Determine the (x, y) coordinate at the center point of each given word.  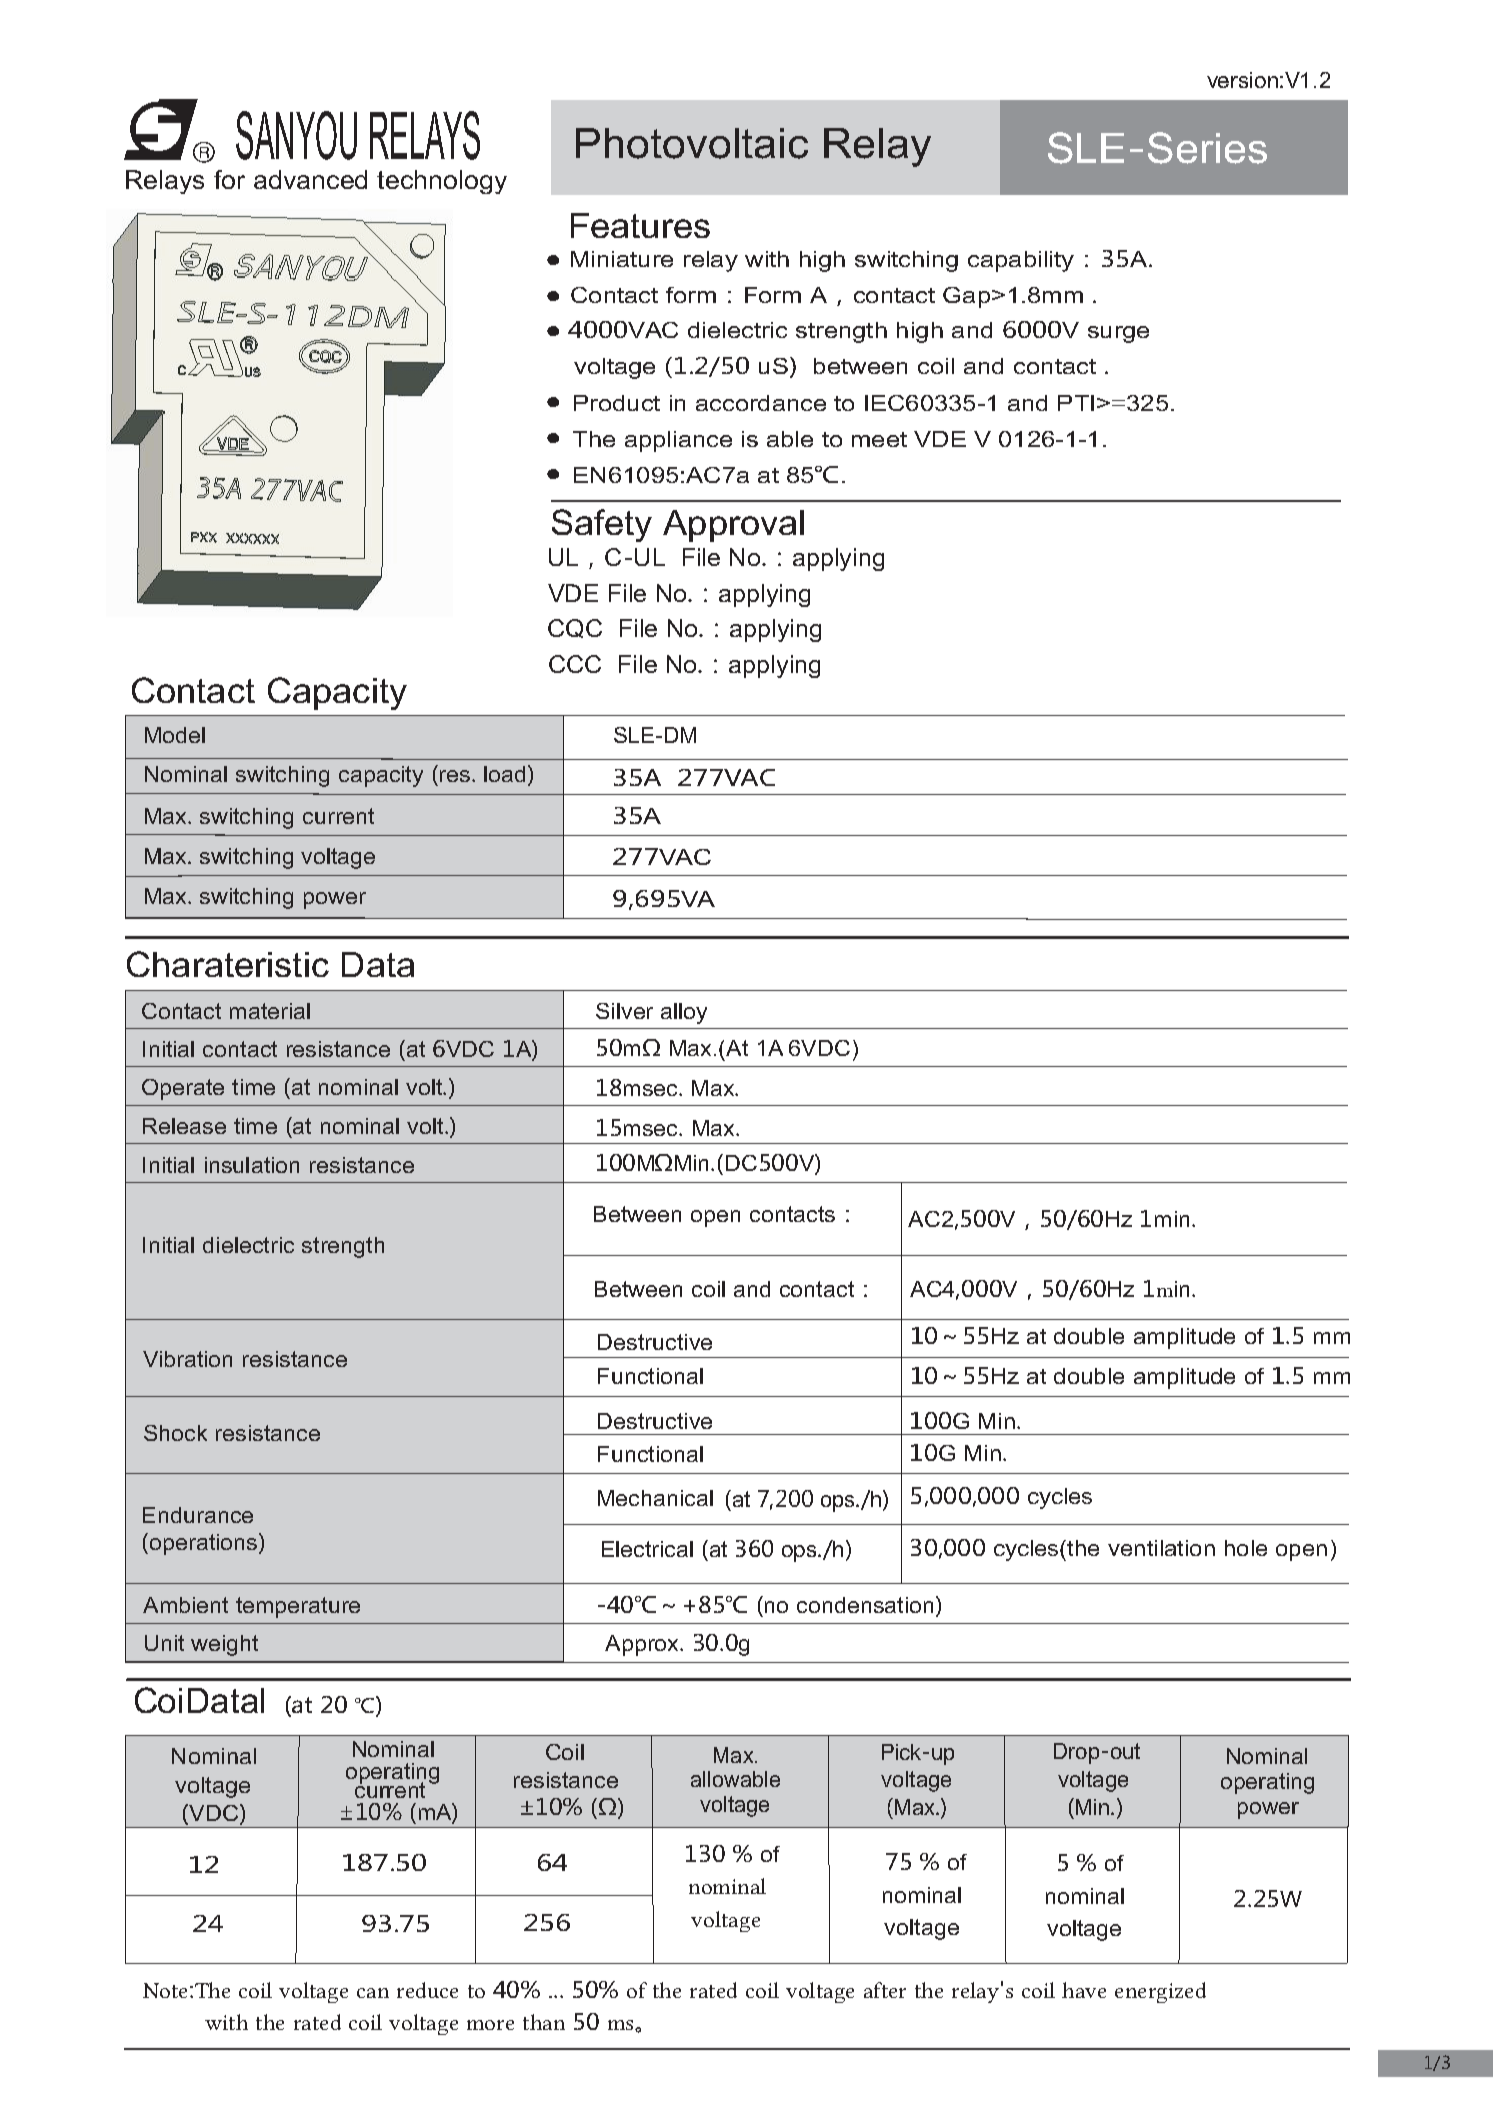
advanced (310, 179)
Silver (624, 1011)
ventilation (1161, 1548)
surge (1118, 334)
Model (175, 735)
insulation (252, 1165)
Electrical (647, 1549)
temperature (298, 1607)
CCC (575, 664)
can (373, 1993)
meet (879, 439)
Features (640, 225)
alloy (684, 1013)
